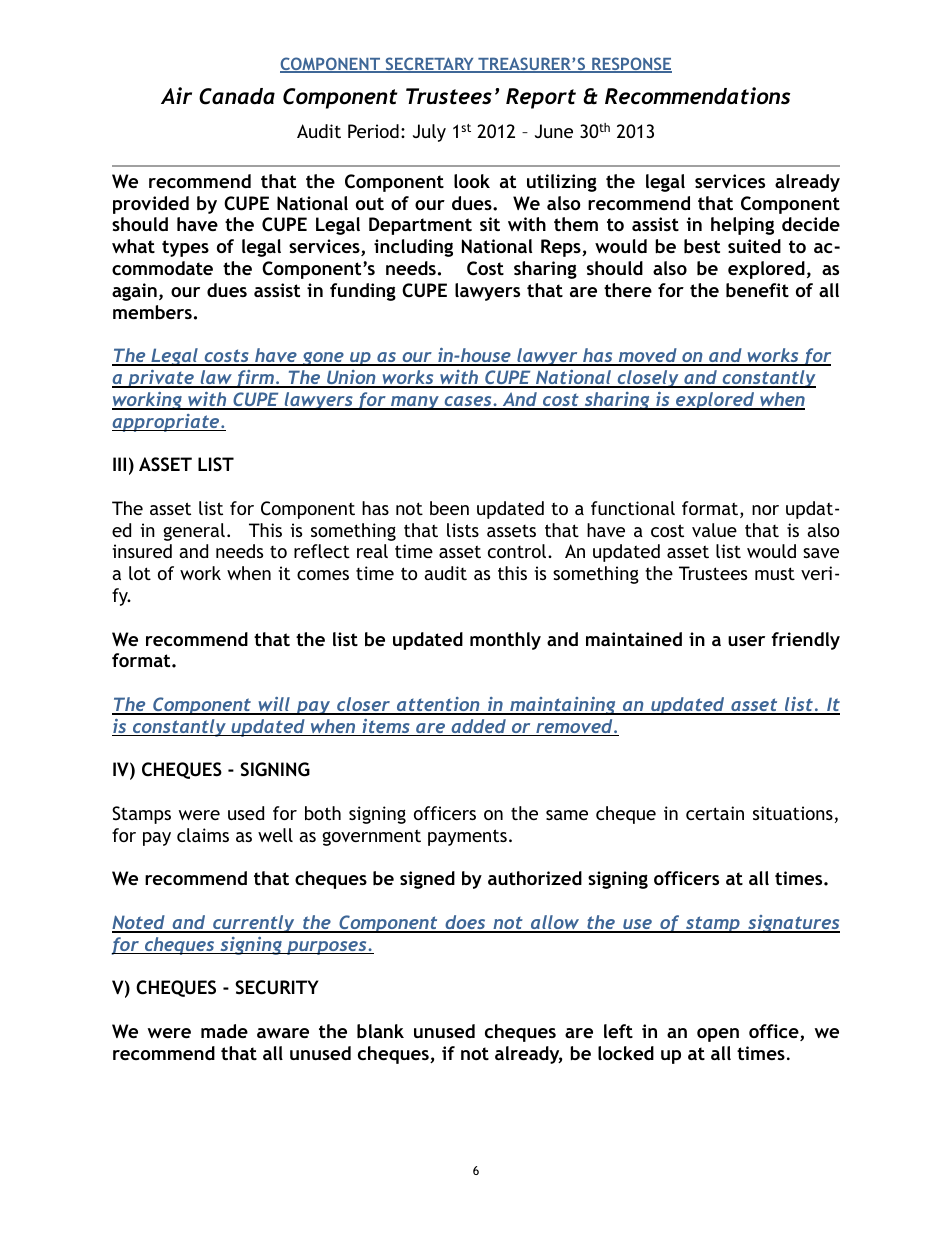 Image resolution: width=952 pixels, height=1233 pixels. What do you see at coordinates (274, 705) in the screenshot?
I see `will` at bounding box center [274, 705].
